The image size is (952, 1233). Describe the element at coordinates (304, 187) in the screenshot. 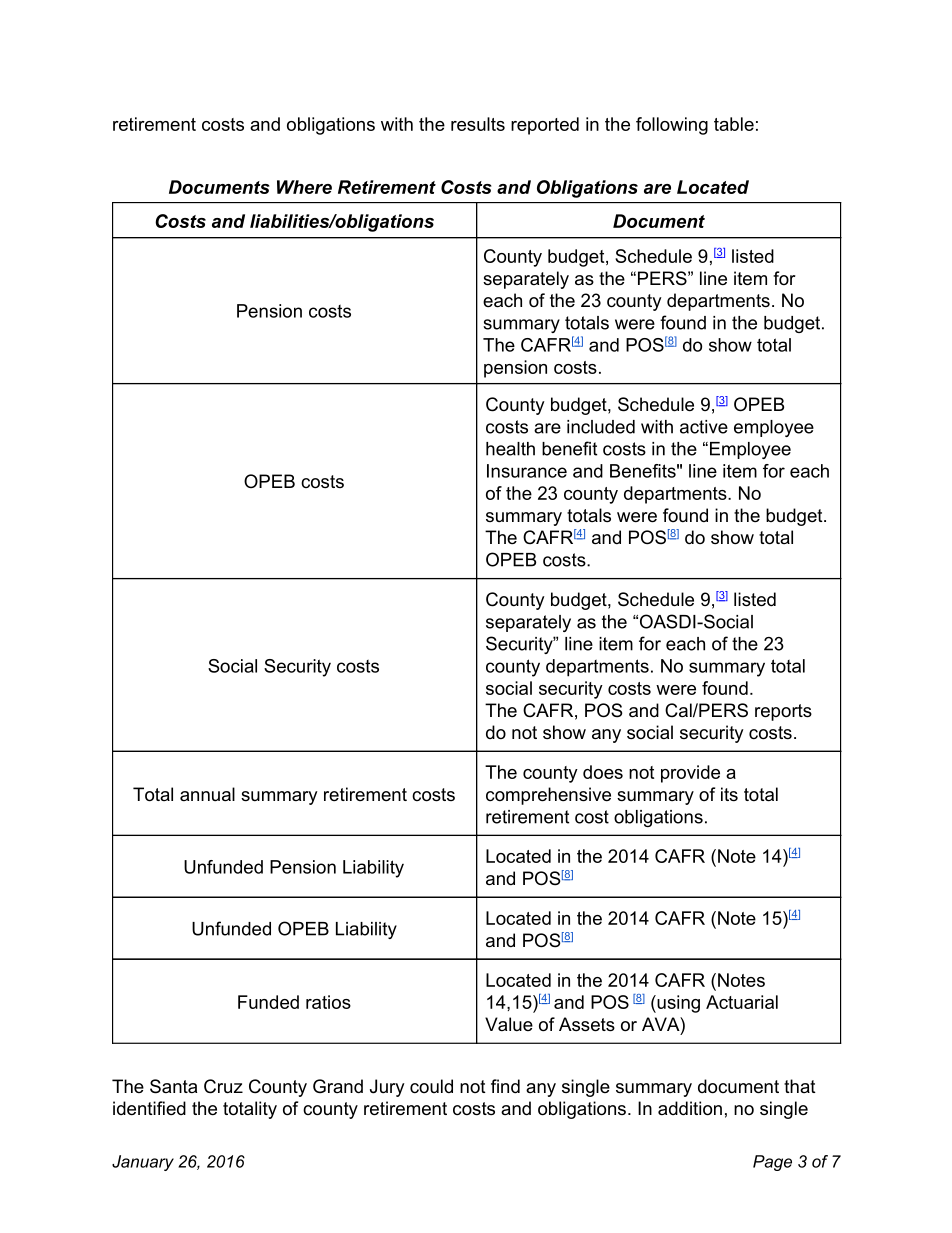

I see `Where` at that location.
